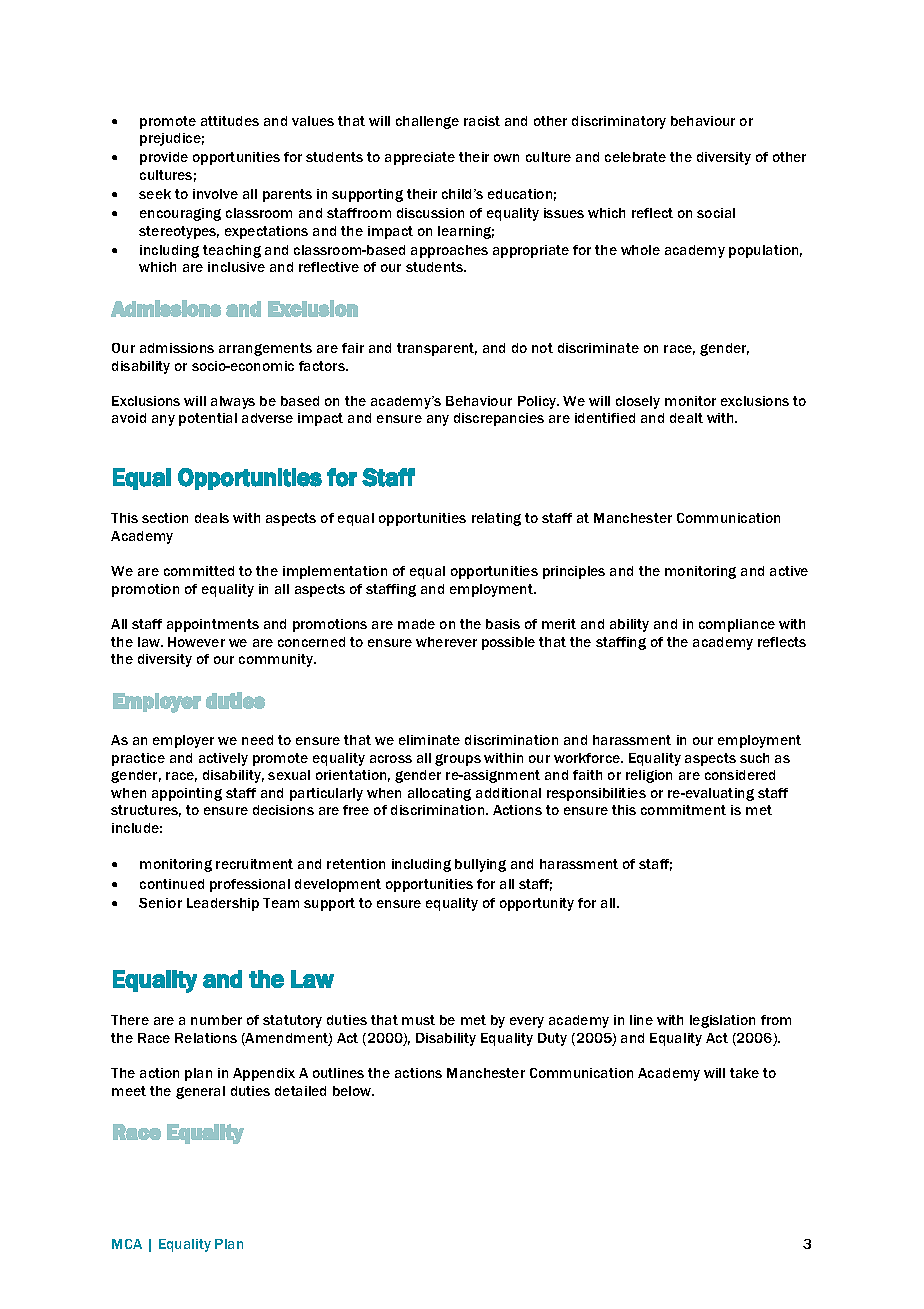  Describe the element at coordinates (127, 1244) in the screenshot. I see `MCA` at that location.
